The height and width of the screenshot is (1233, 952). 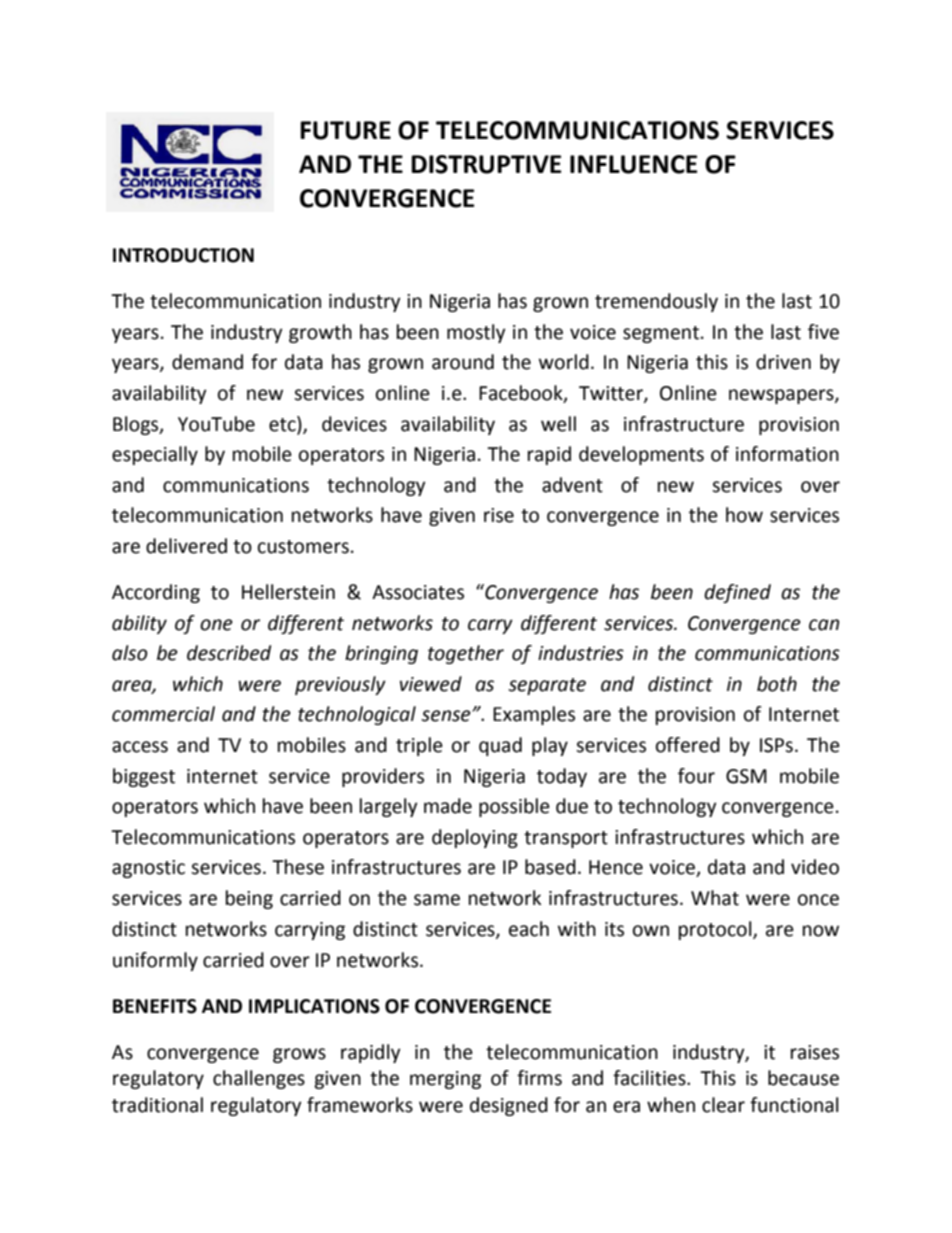 I want to click on FUTURE, so click(x=345, y=130).
